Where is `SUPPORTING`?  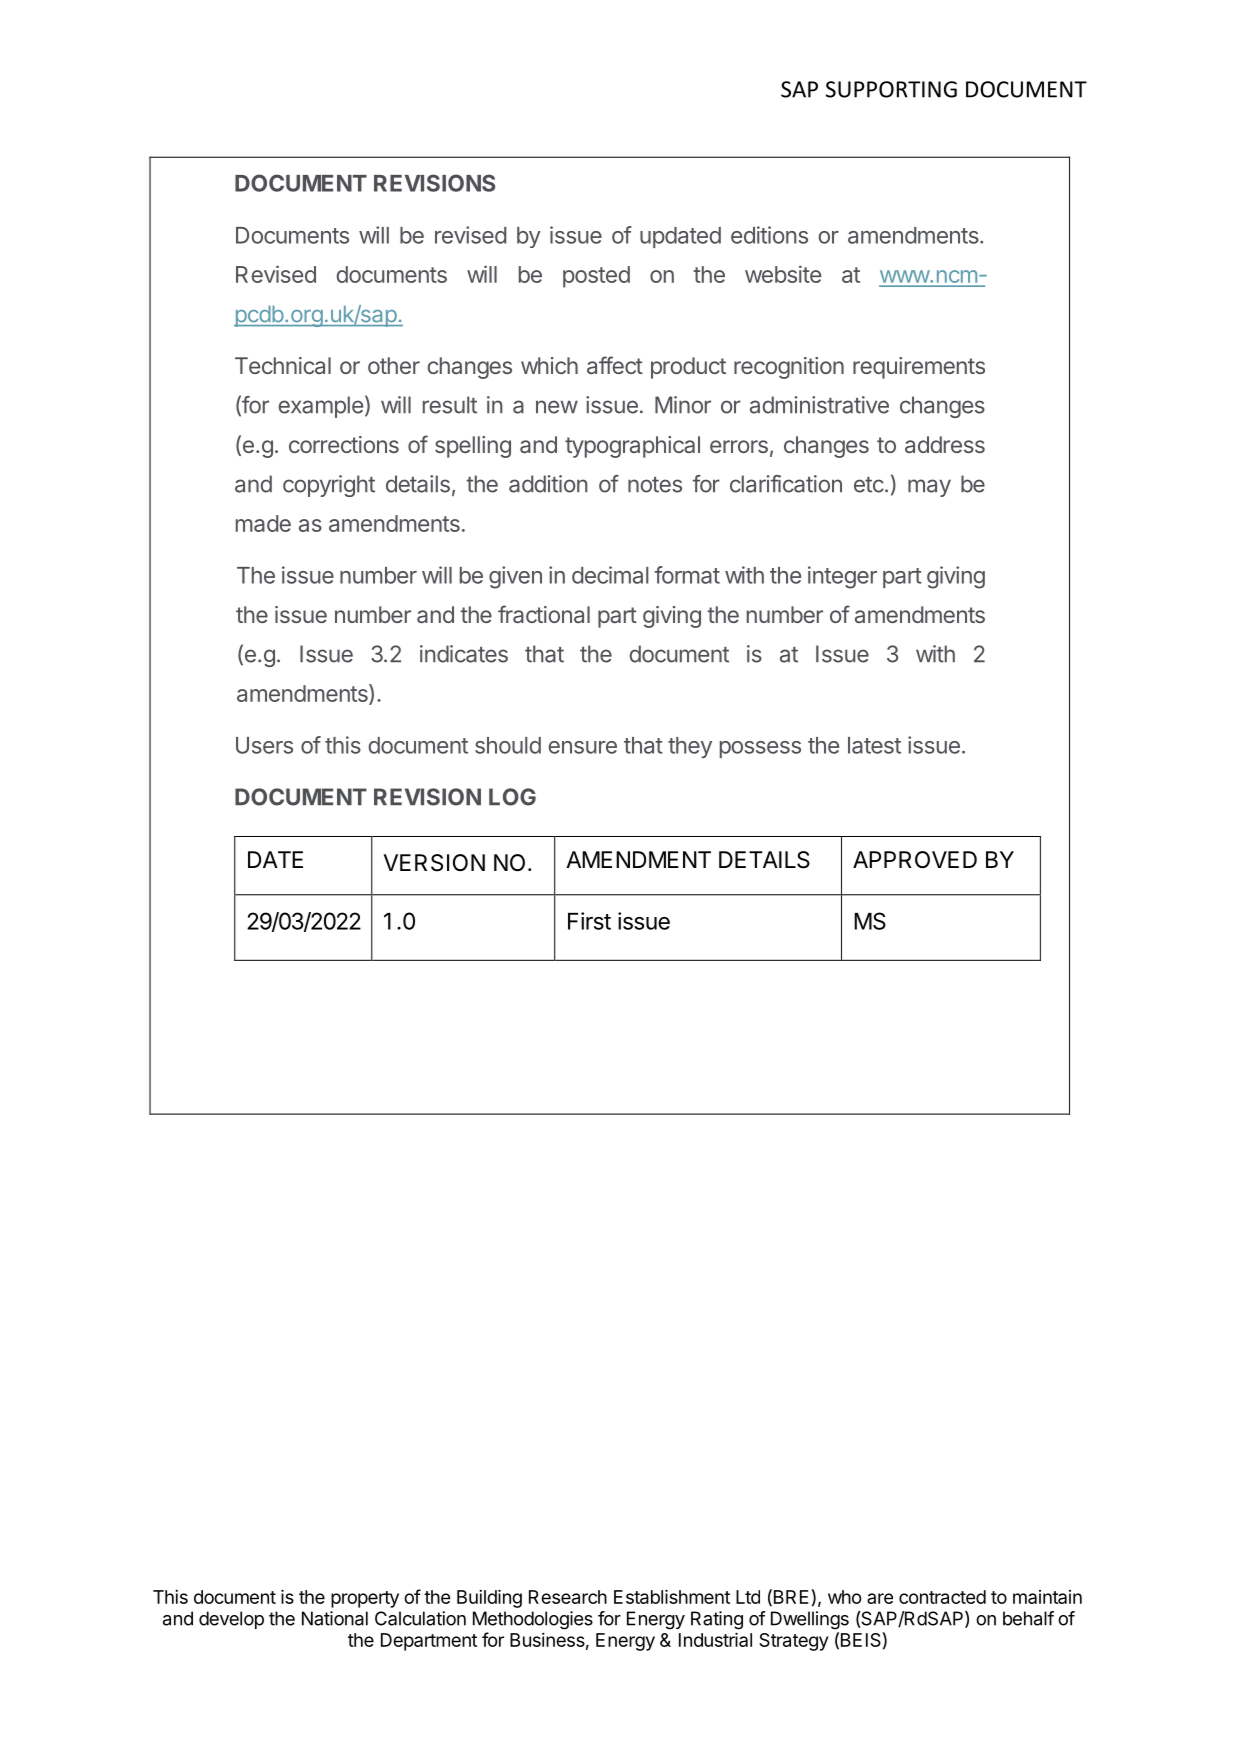
SUPPORTING is located at coordinates (891, 89).
